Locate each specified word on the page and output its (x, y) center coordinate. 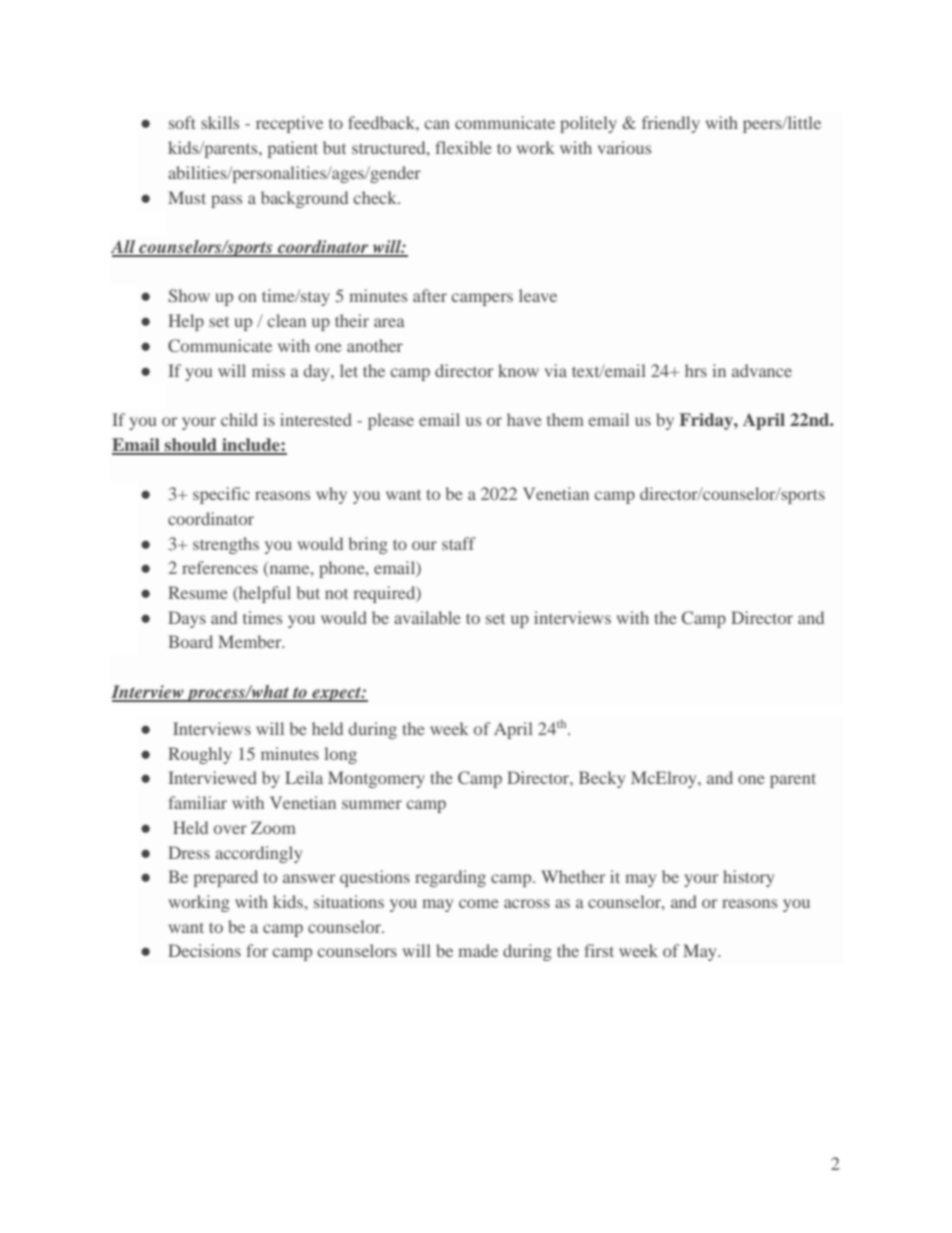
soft (182, 122)
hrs (696, 370)
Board (190, 641)
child (239, 419)
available (427, 617)
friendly (671, 124)
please (391, 421)
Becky (602, 779)
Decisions (204, 950)
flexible (463, 147)
